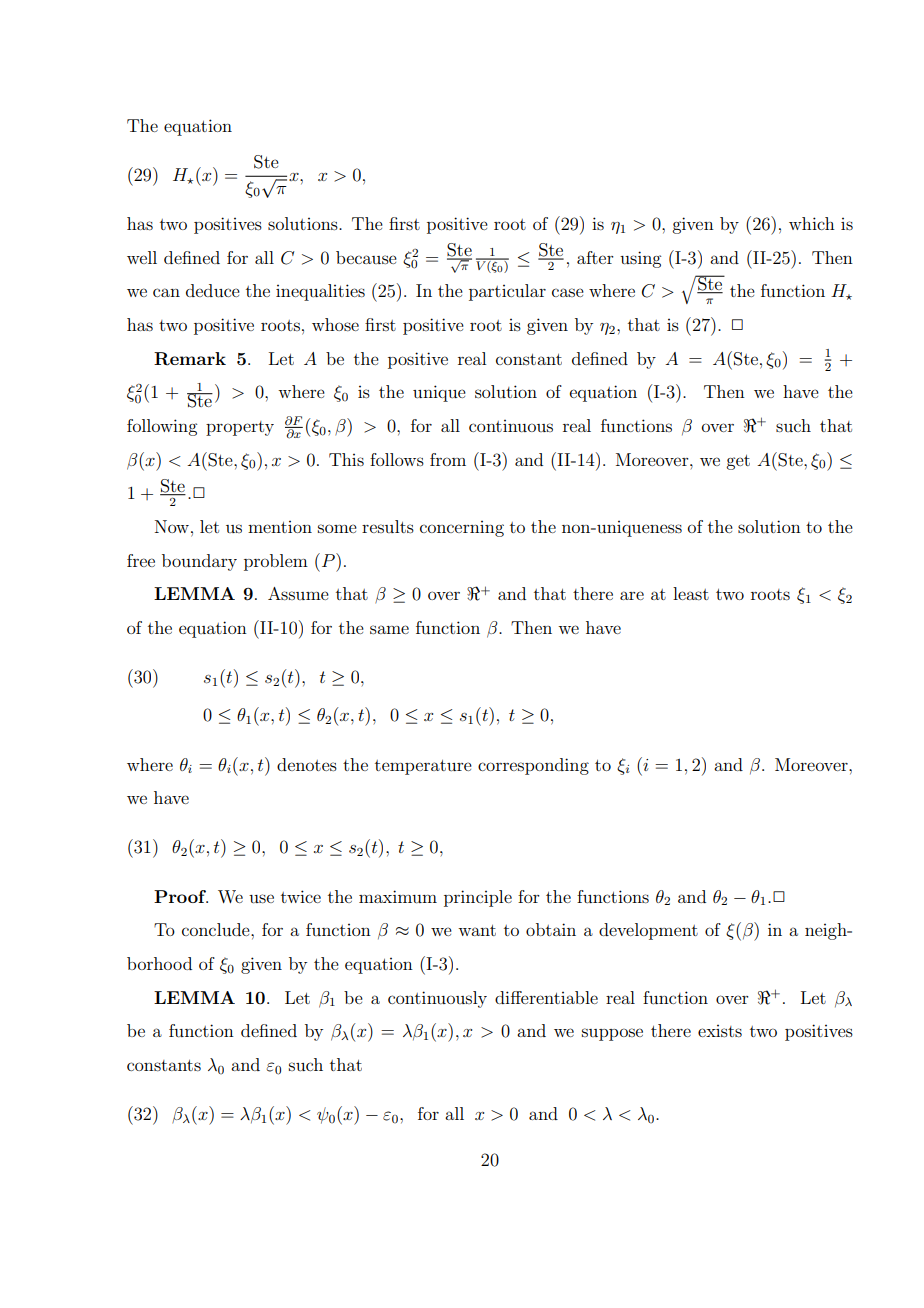 Image resolution: width=924 pixels, height=1308 pixels. Describe the element at coordinates (477, 930) in the screenshot. I see `want` at that location.
